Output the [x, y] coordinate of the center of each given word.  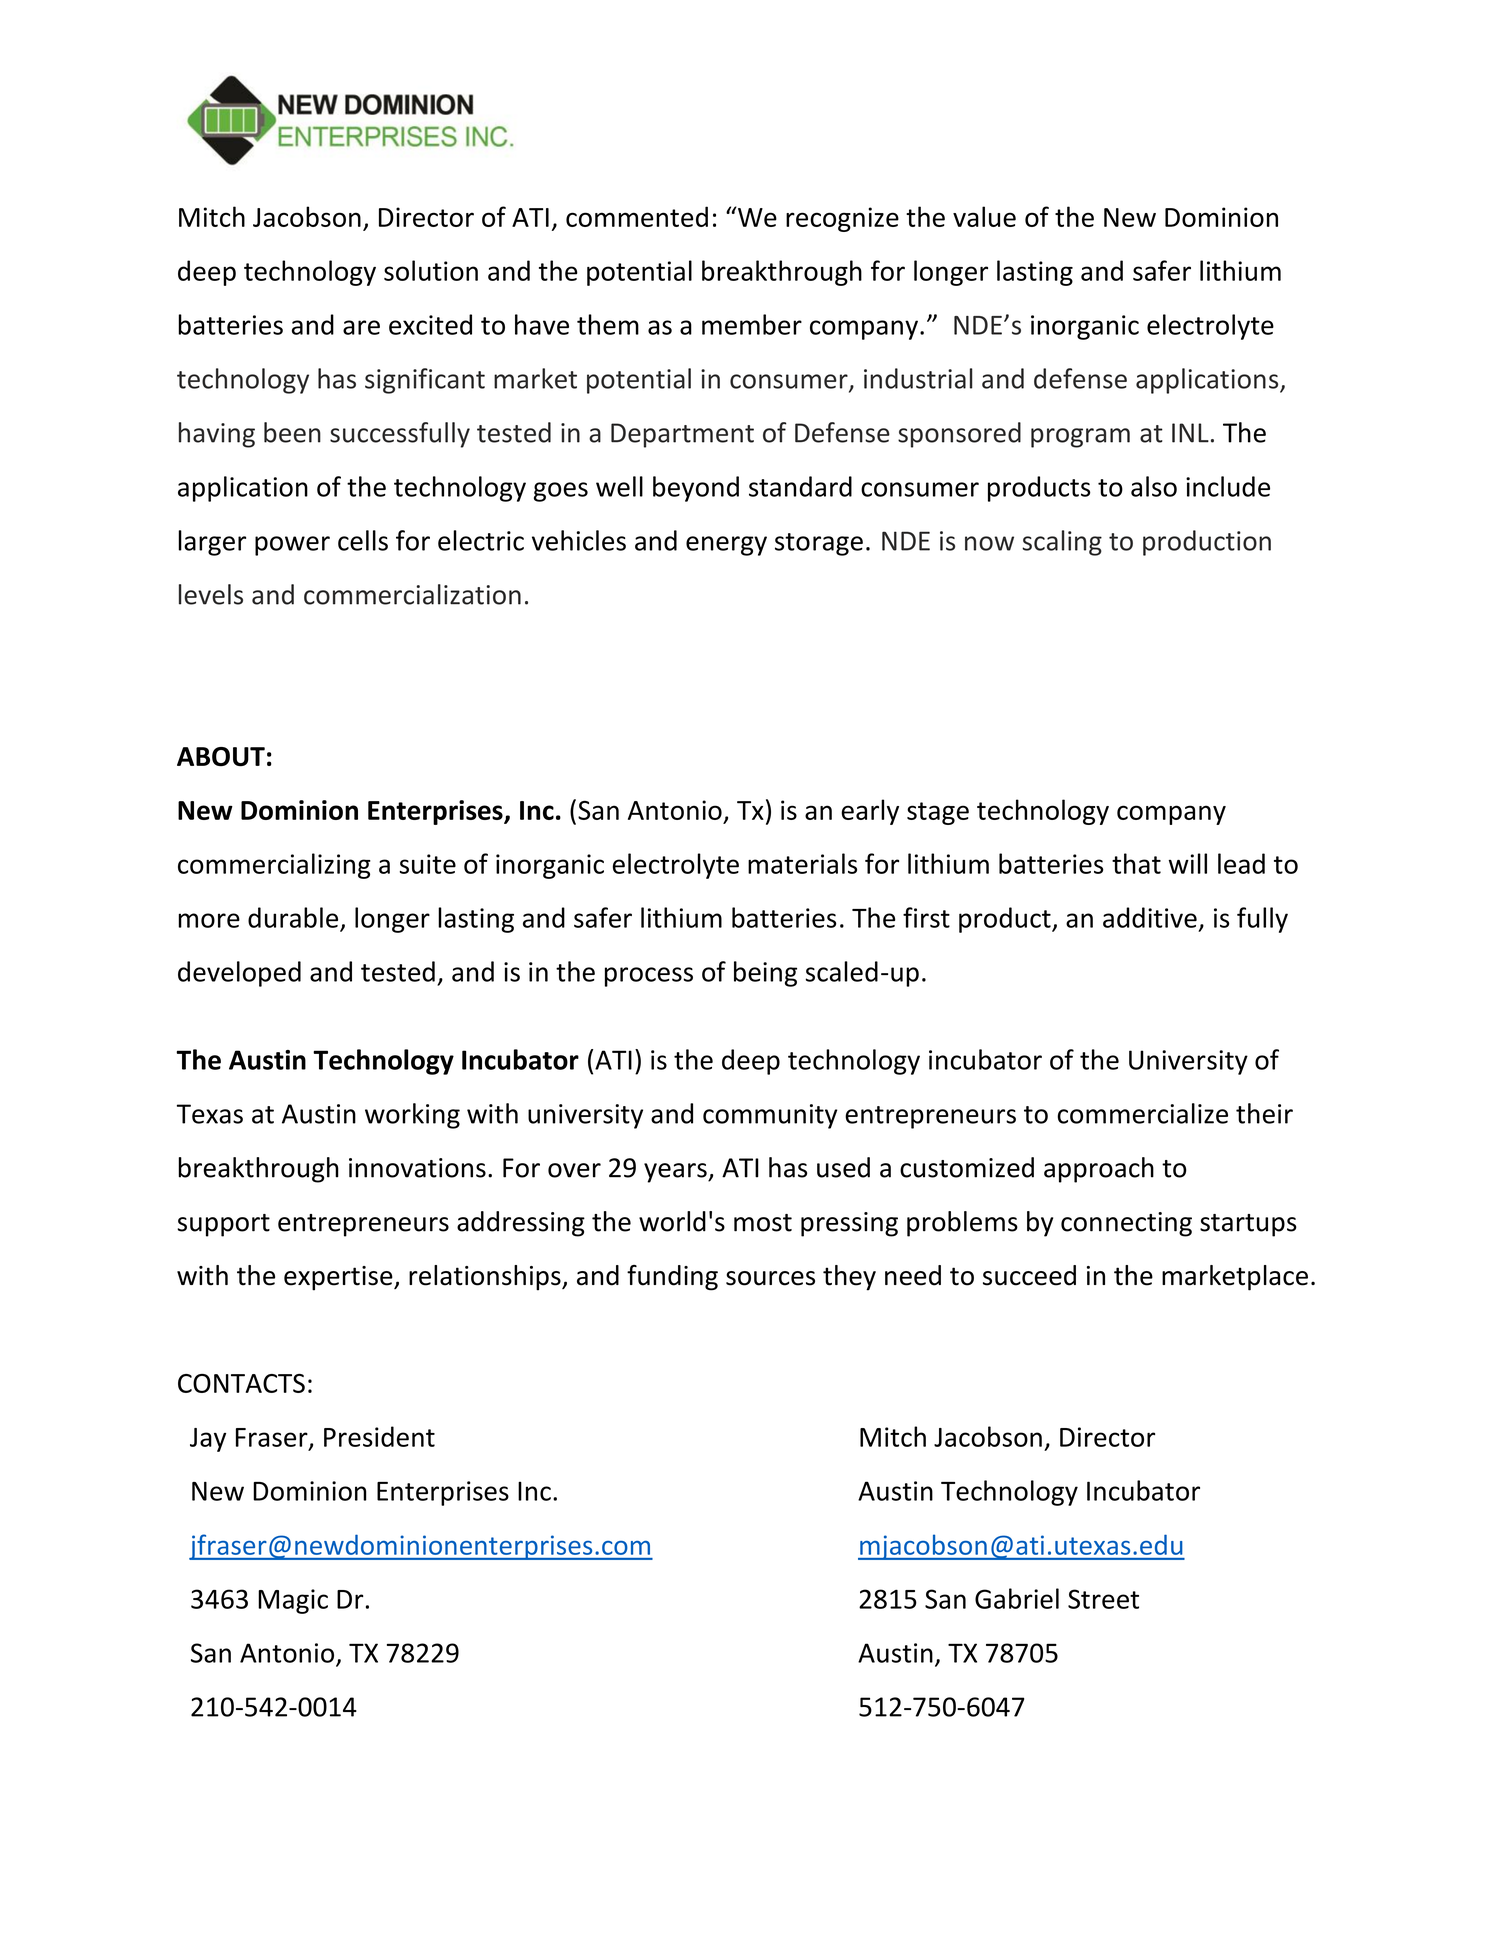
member [752, 324]
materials [802, 863]
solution [431, 270]
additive [1150, 917]
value [984, 216]
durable [293, 917]
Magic [293, 1601]
